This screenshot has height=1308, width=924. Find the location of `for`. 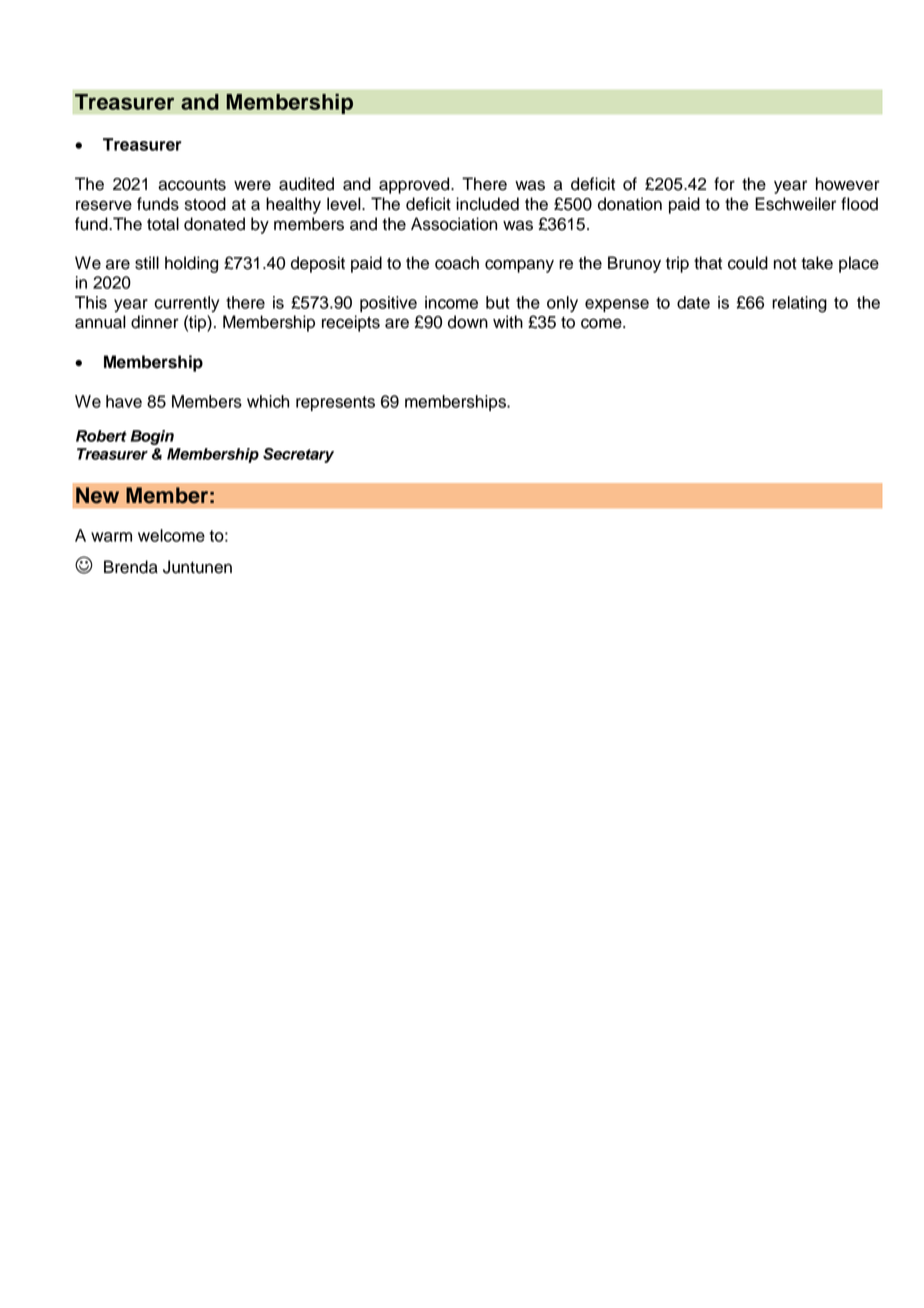

for is located at coordinates (724, 184).
